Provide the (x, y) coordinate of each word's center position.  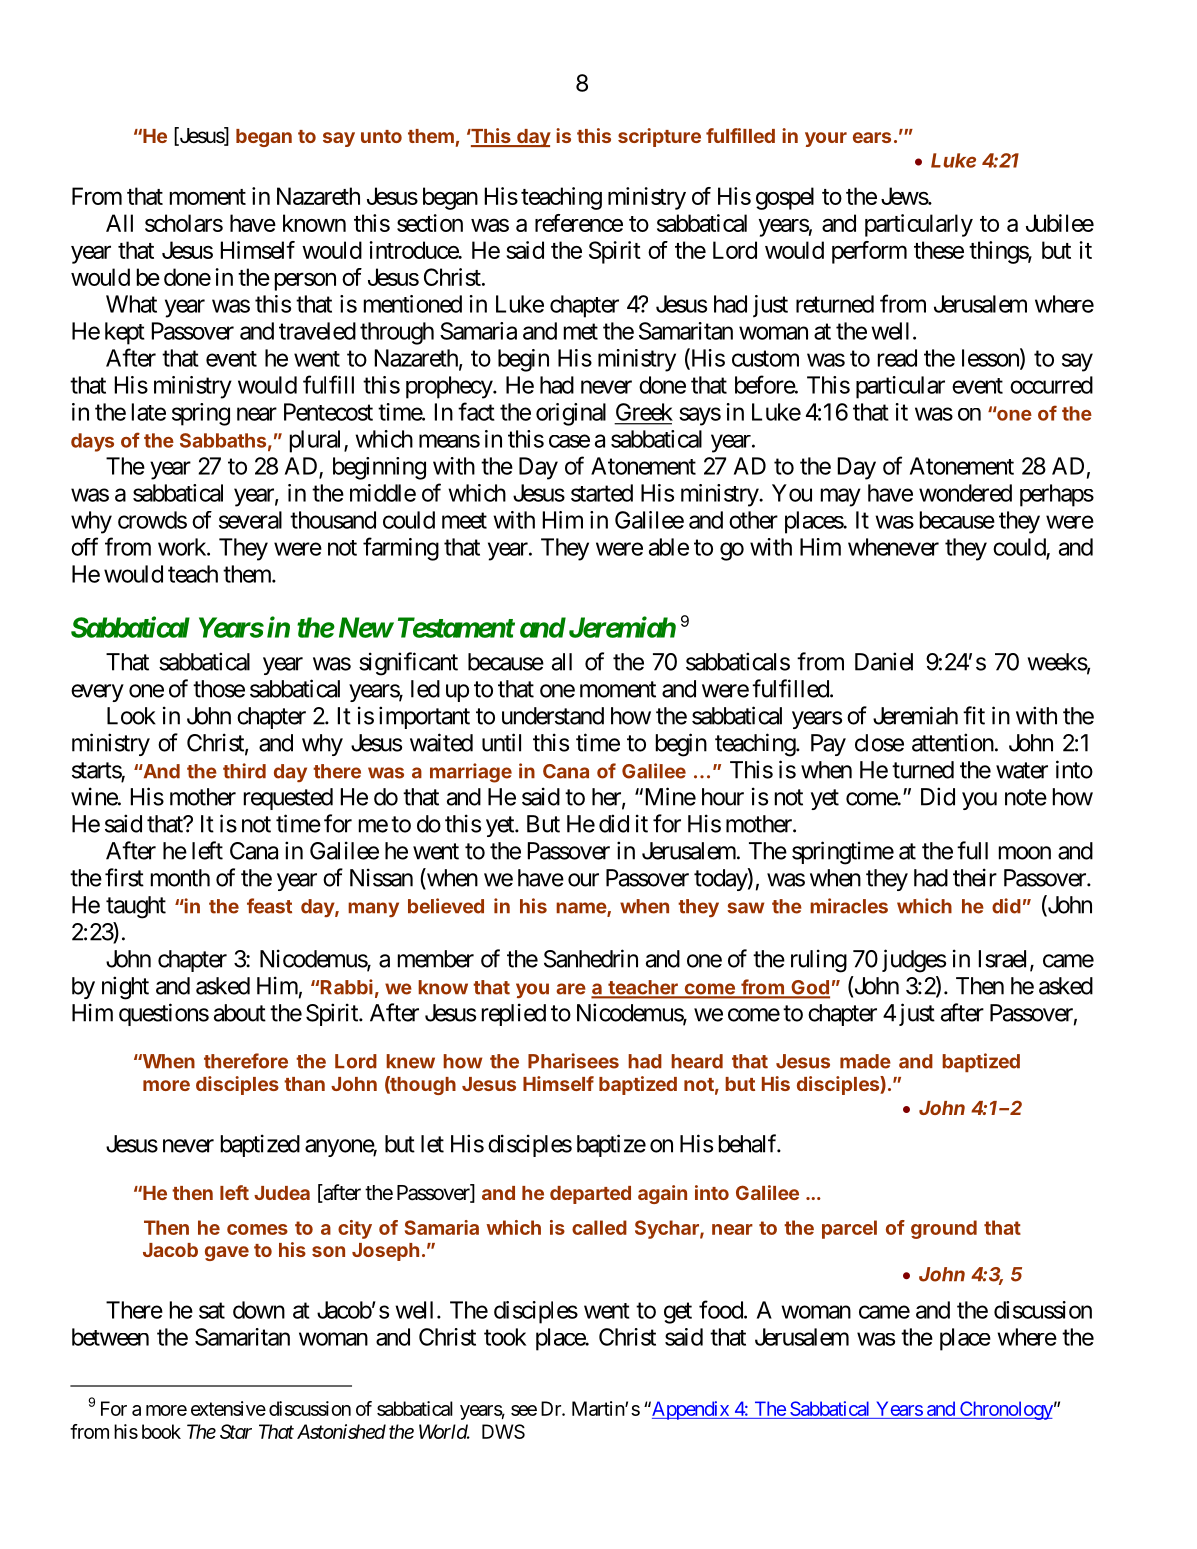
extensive (228, 1408)
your (826, 139)
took (505, 1337)
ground (944, 1229)
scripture (659, 137)
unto (381, 136)
